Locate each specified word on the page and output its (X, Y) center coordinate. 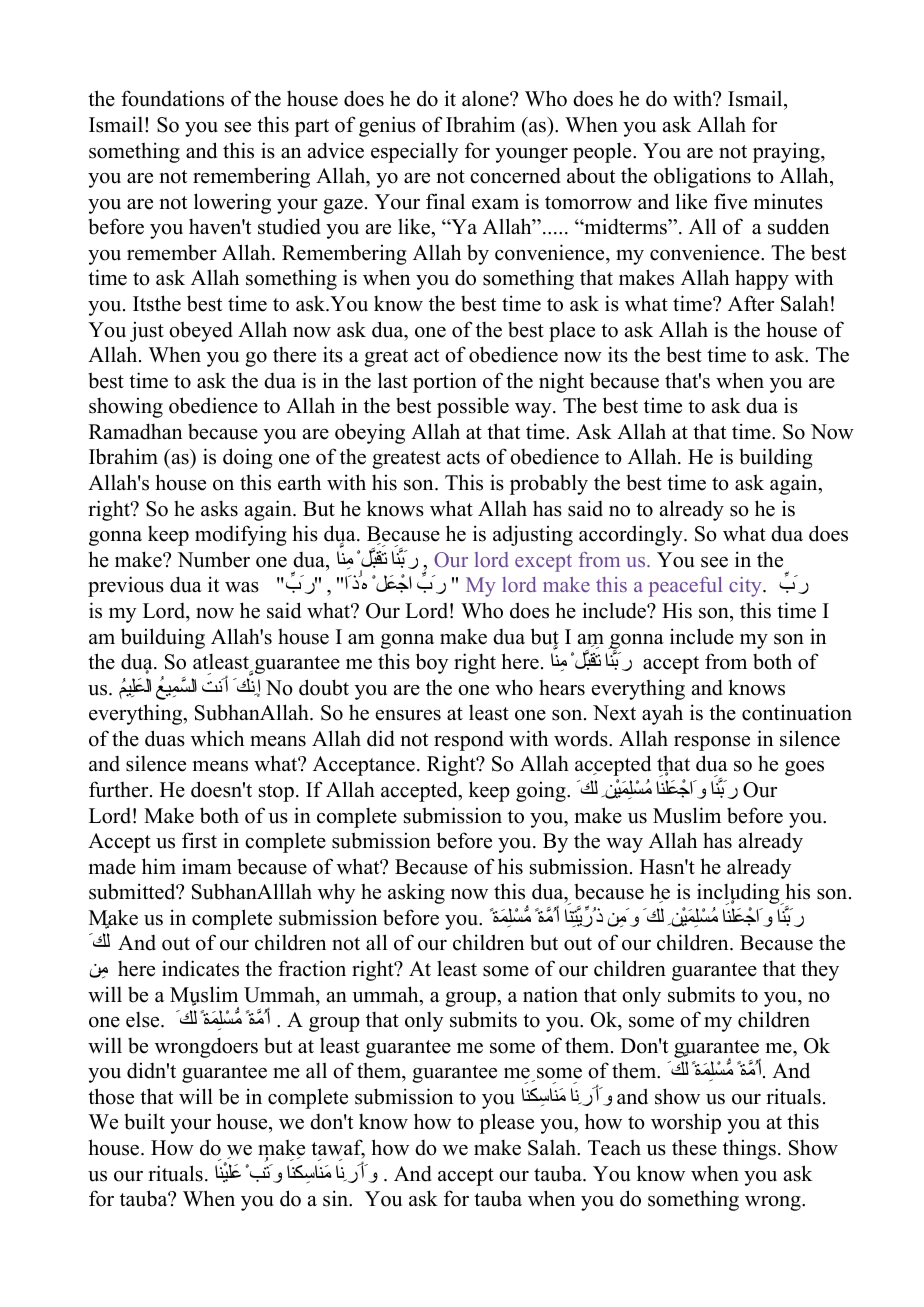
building (775, 458)
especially (415, 152)
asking (416, 893)
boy (432, 663)
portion (445, 382)
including (739, 894)
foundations (172, 98)
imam (207, 866)
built (144, 1121)
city (746, 587)
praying (787, 152)
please (506, 1123)
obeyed (201, 331)
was (242, 587)
